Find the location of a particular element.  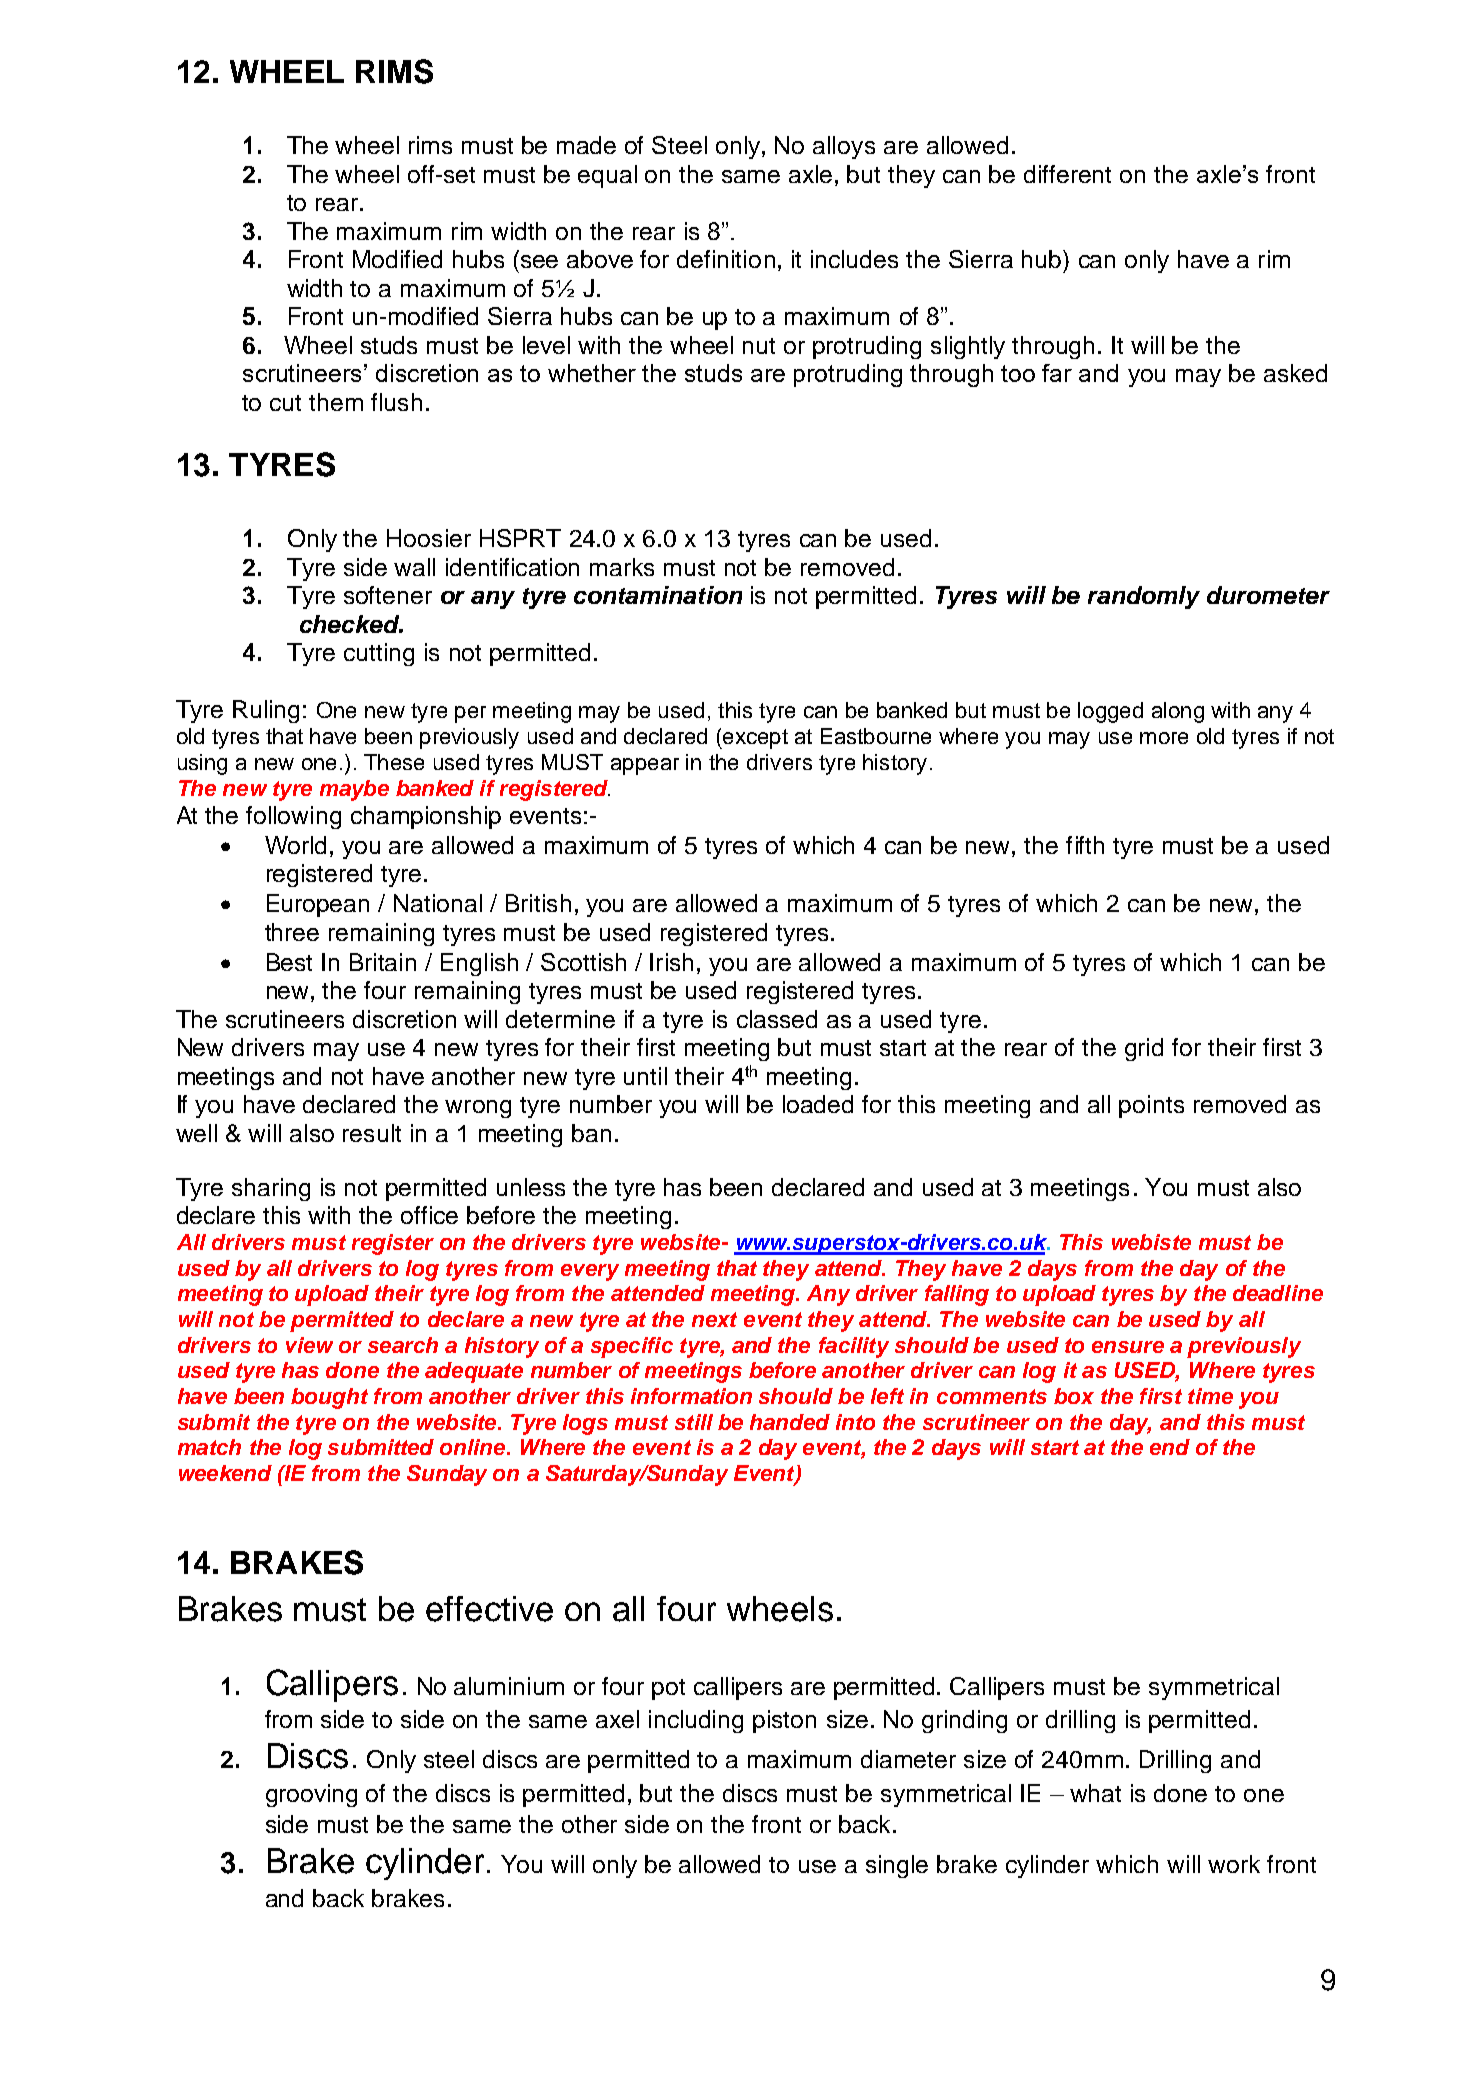

see is located at coordinates (539, 261).
